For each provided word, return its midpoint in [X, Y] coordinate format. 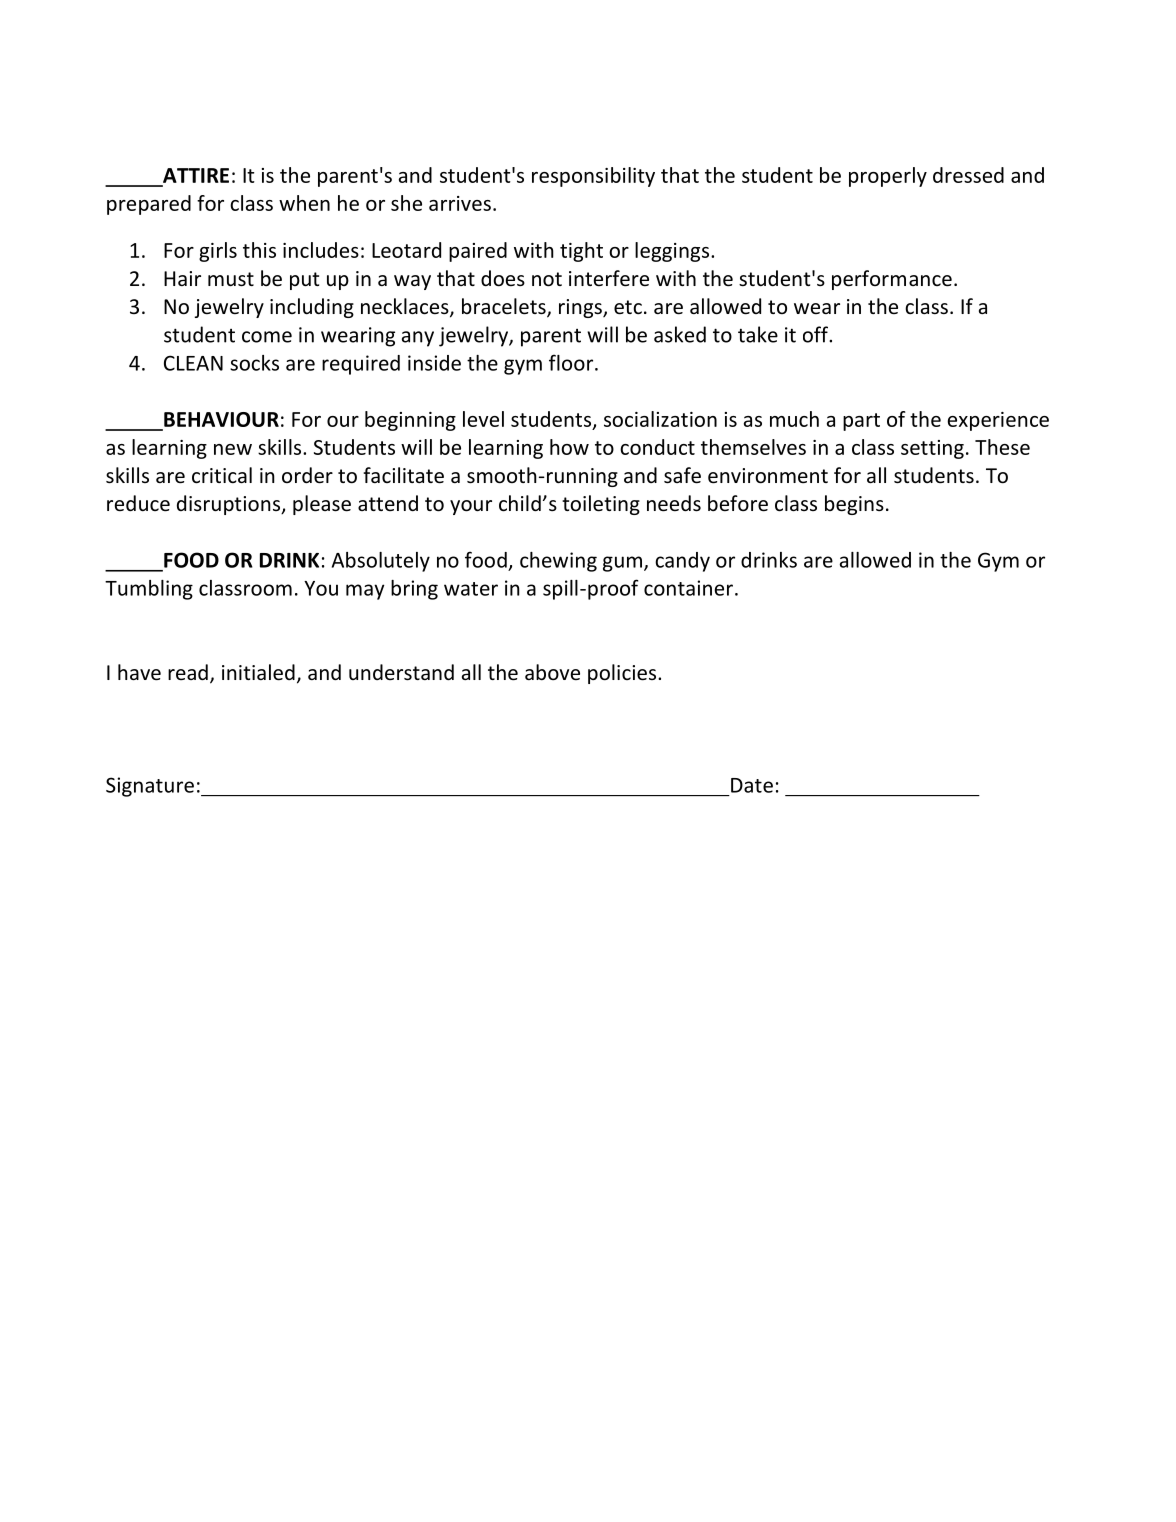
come [267, 337]
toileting [601, 505]
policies [622, 674]
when [304, 203]
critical [222, 475]
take [758, 334]
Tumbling [149, 590]
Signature [150, 787]
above [552, 672]
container [688, 588]
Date [752, 785]
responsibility [593, 177]
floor [572, 362]
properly [888, 177]
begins [854, 505]
